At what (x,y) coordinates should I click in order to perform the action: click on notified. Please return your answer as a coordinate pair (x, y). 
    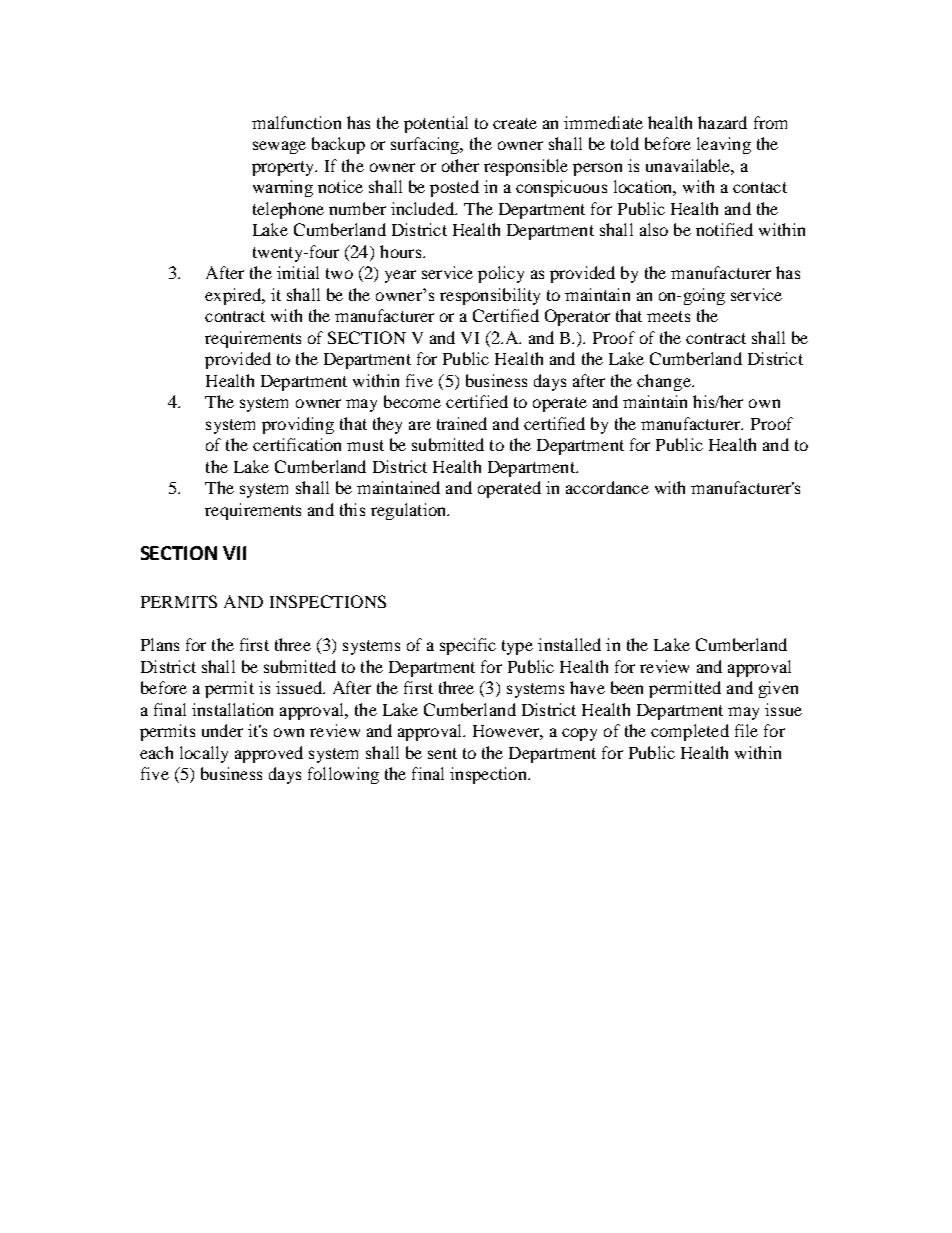
    Looking at the image, I should click on (724, 229).
